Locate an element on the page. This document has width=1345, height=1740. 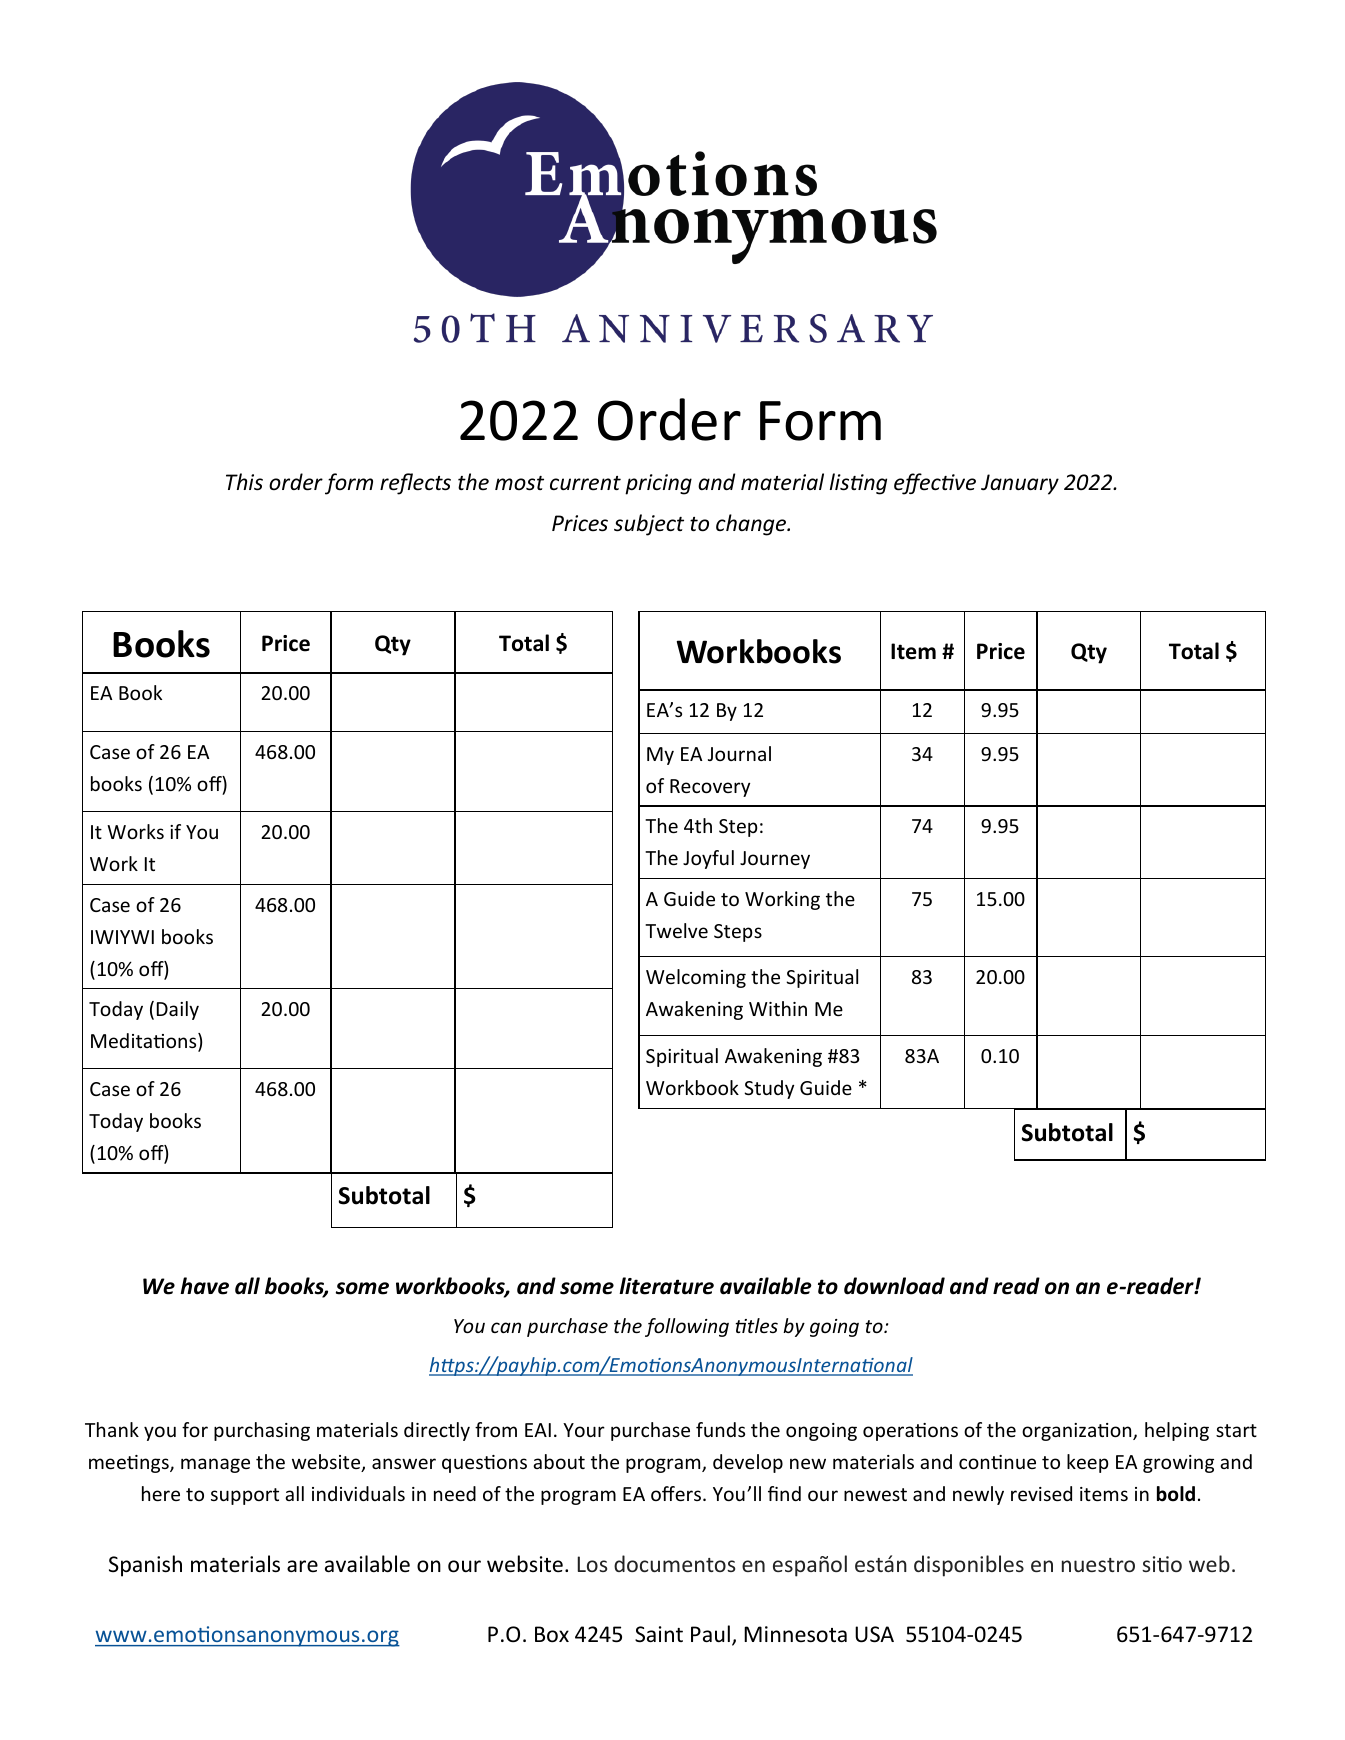
literature is located at coordinates (666, 1286).
